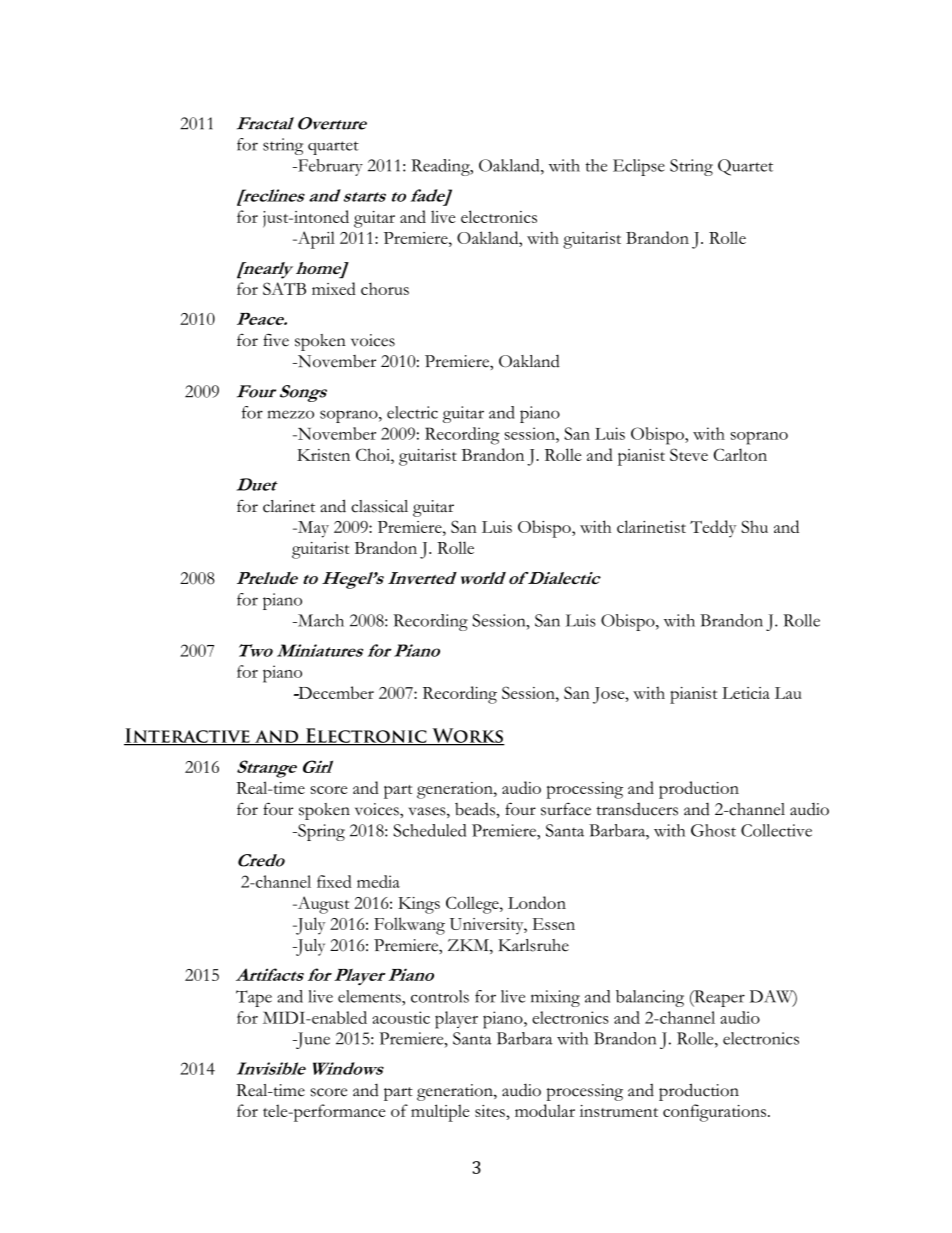 This screenshot has width=952, height=1233. What do you see at coordinates (329, 167) in the screenshot?
I see `February` at bounding box center [329, 167].
